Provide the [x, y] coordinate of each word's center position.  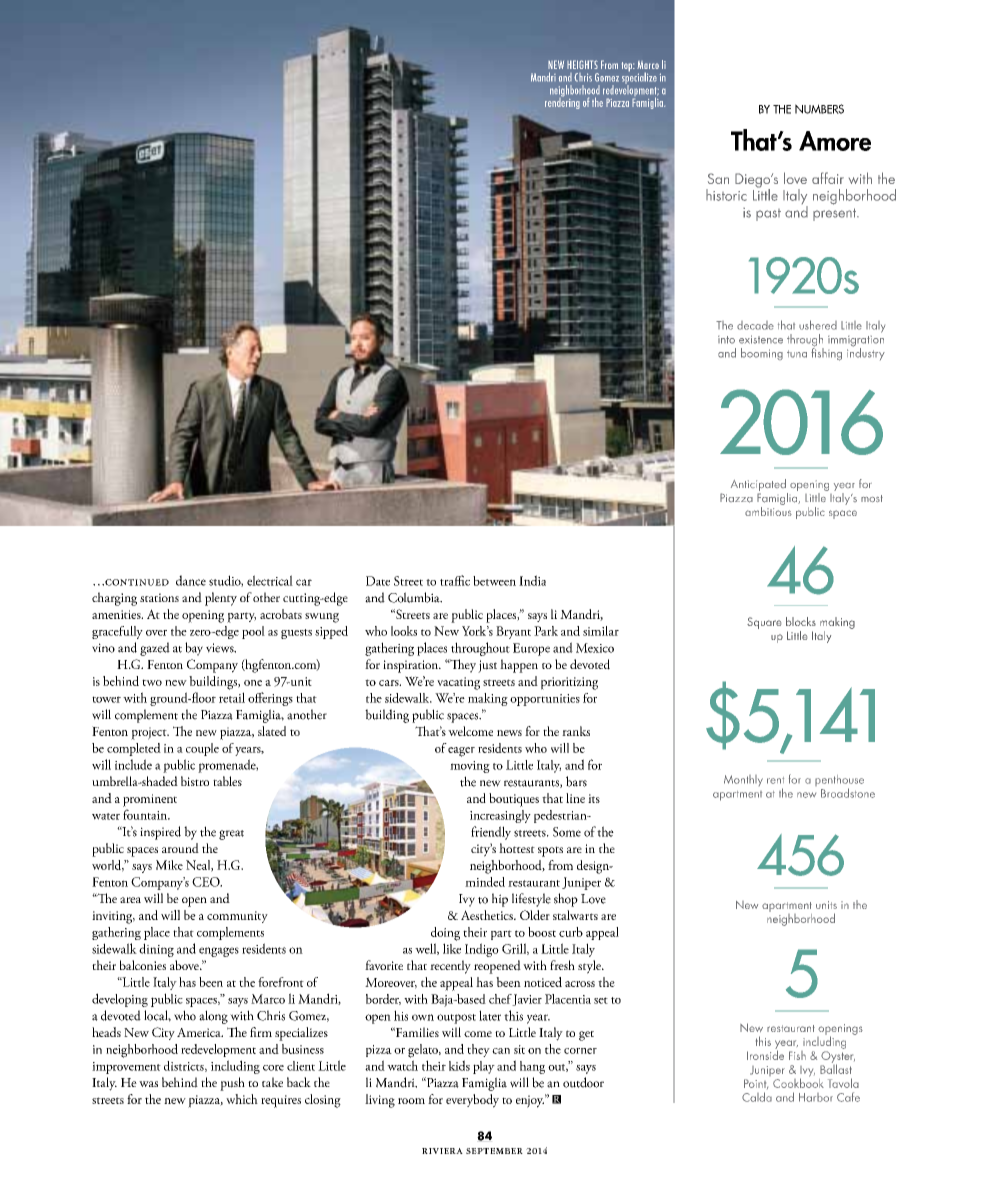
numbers [819, 109]
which [242, 1099]
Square [764, 623]
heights [582, 64]
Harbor [816, 1097]
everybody [472, 1101]
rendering [562, 102]
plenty [221, 599]
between [494, 581]
